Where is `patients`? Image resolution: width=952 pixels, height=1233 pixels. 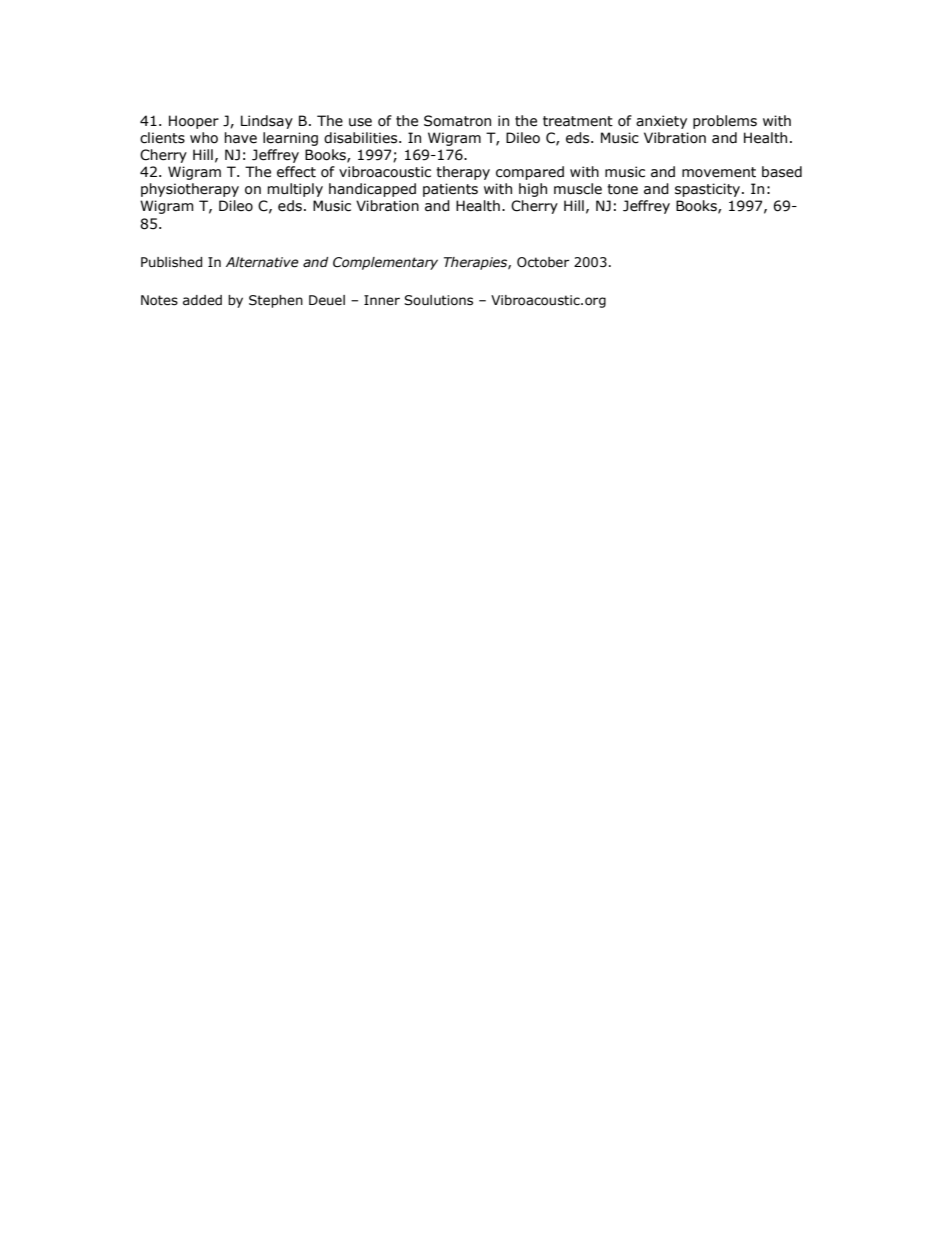 patients is located at coordinates (450, 190).
